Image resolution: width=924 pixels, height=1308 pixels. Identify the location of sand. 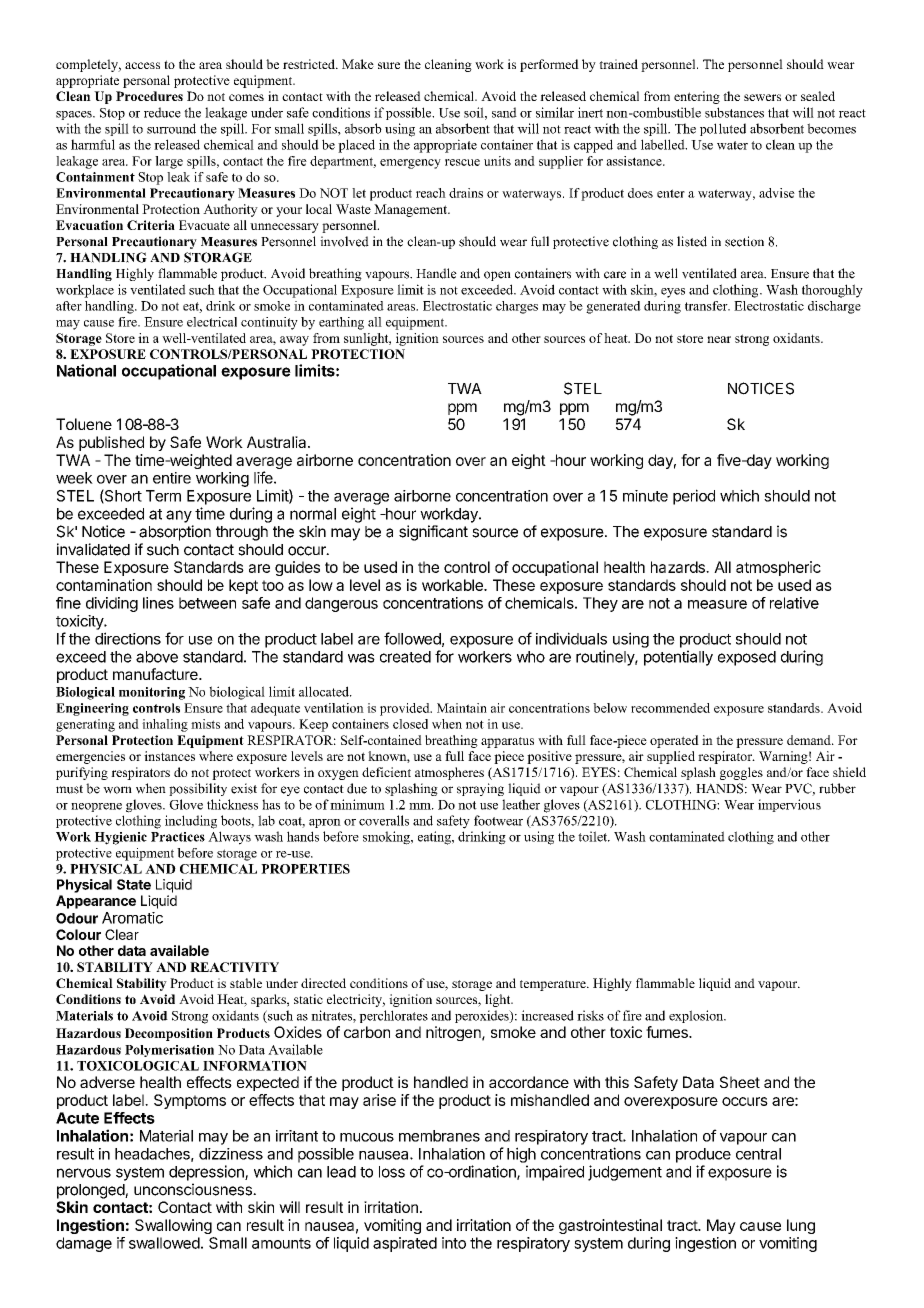
(504, 112).
